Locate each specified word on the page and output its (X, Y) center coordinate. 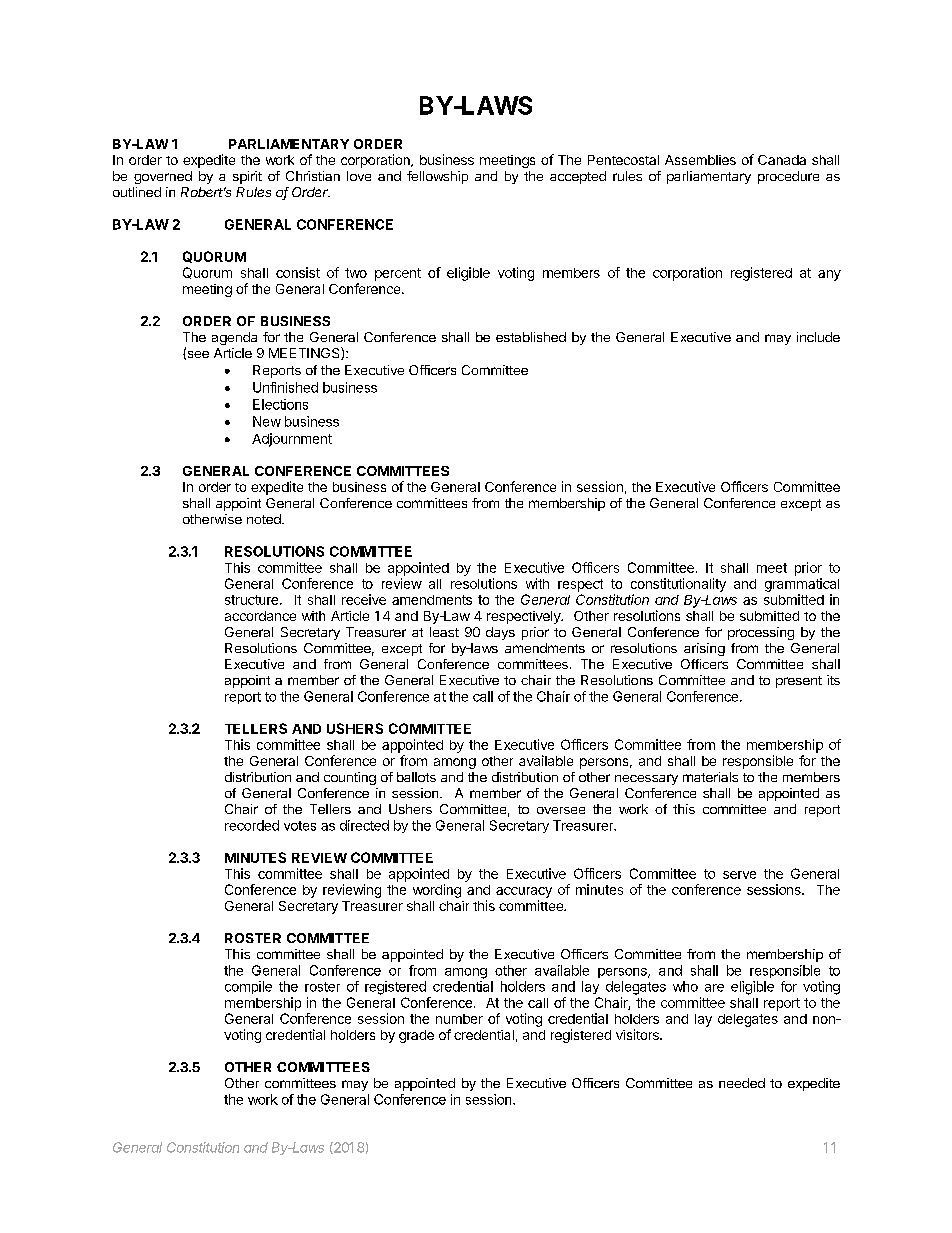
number (459, 1019)
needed (742, 1083)
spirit (247, 177)
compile (248, 987)
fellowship (437, 177)
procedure (788, 177)
